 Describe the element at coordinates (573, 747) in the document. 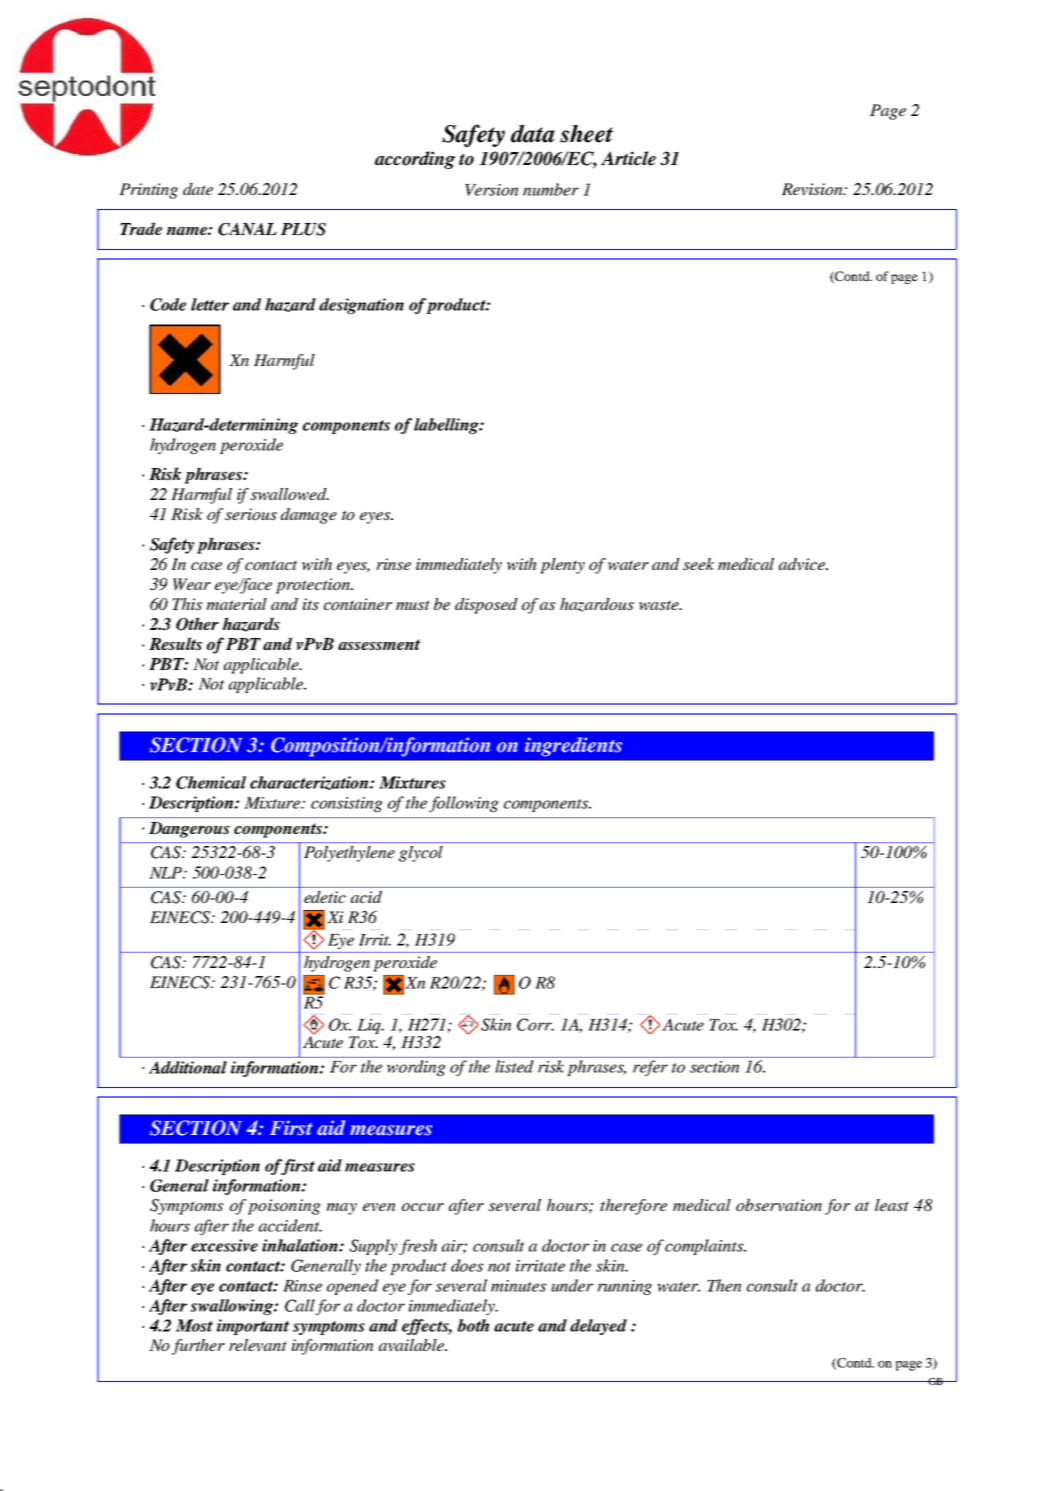

I see `ingredients` at that location.
